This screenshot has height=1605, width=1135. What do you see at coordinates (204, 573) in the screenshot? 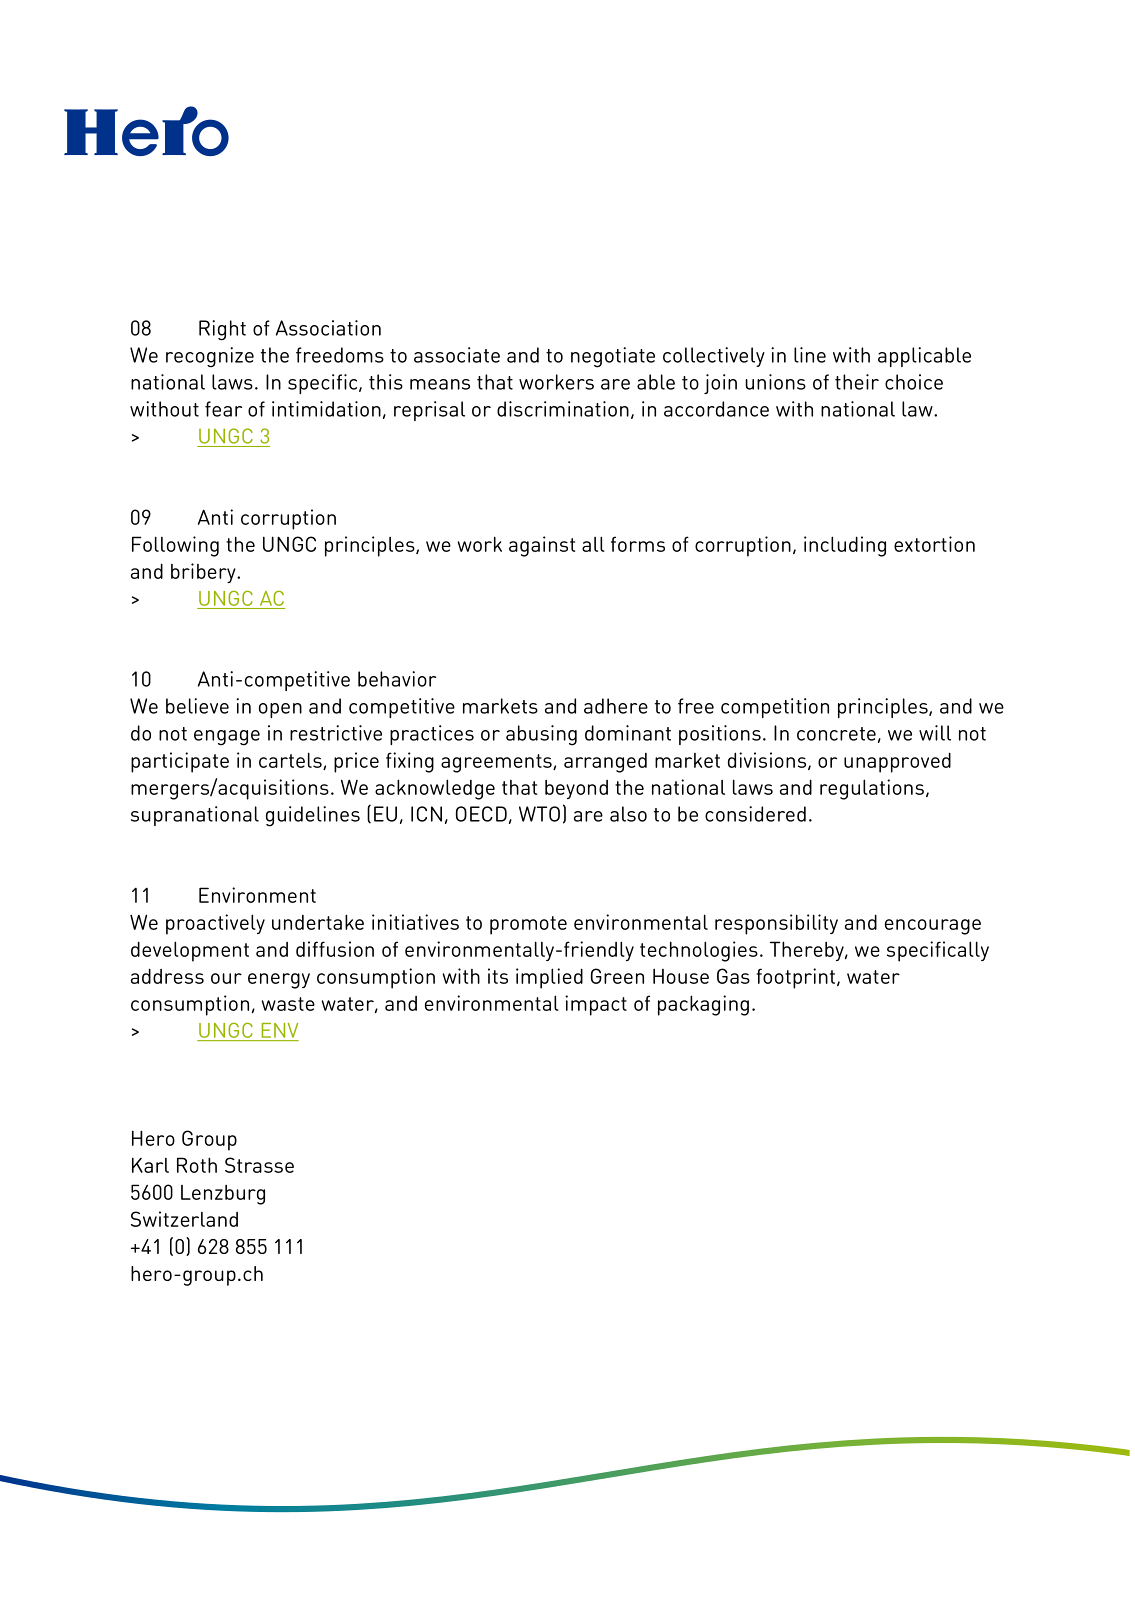
I see `bribery` at bounding box center [204, 573].
